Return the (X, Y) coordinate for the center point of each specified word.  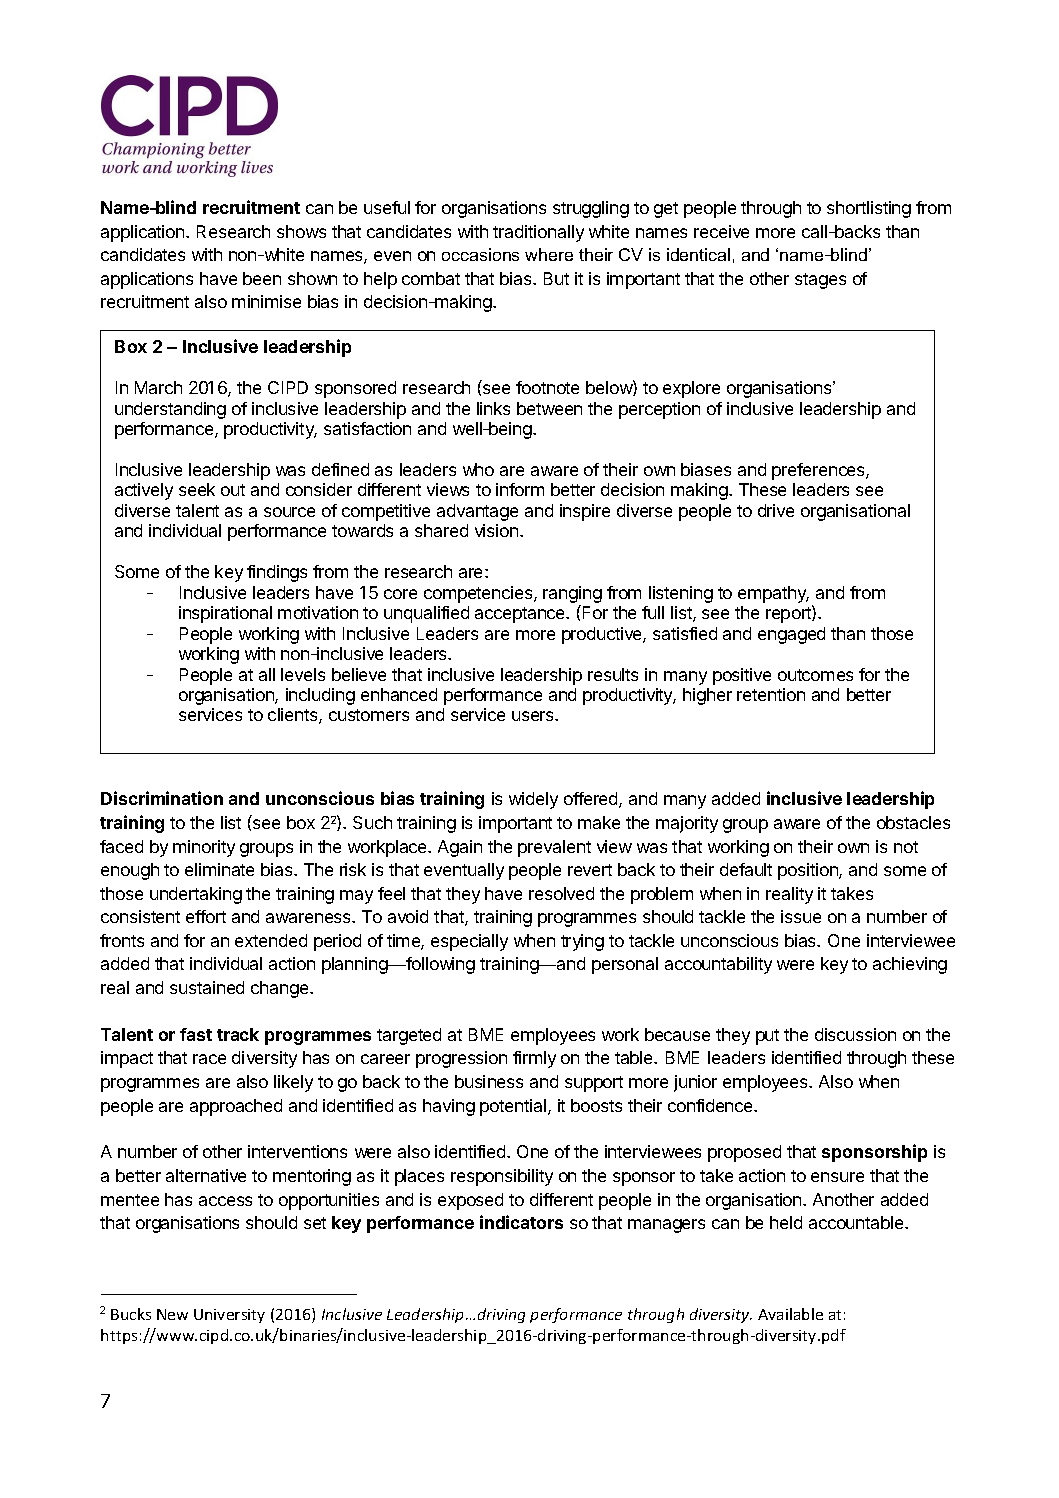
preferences (819, 471)
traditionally (538, 233)
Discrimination (162, 798)
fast (196, 1034)
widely (533, 800)
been (262, 278)
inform (520, 489)
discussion (855, 1034)
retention (771, 694)
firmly (534, 1059)
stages (820, 281)
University (229, 1316)
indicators (521, 1222)
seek (197, 489)
